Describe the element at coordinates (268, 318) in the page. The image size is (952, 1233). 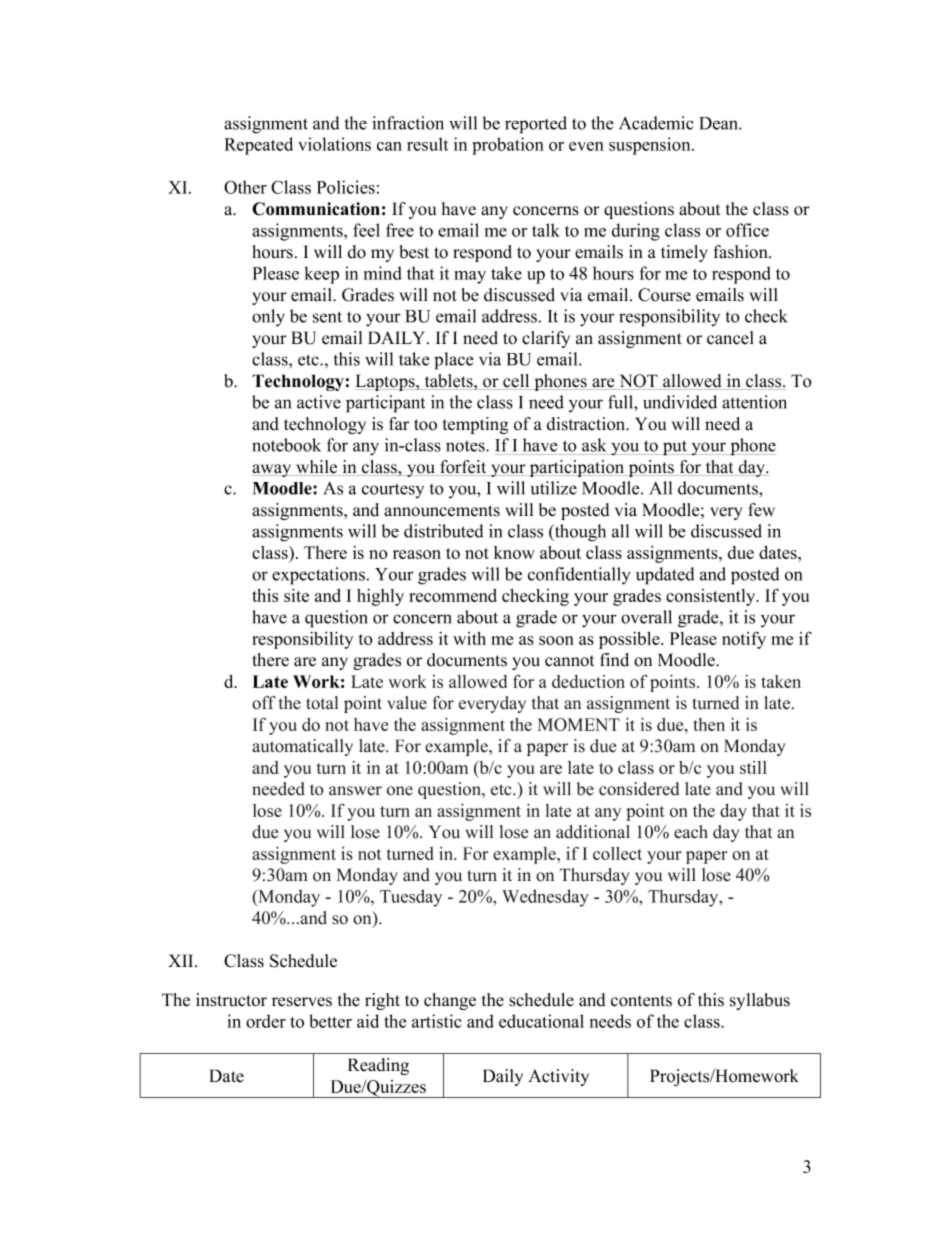
I see `only` at that location.
